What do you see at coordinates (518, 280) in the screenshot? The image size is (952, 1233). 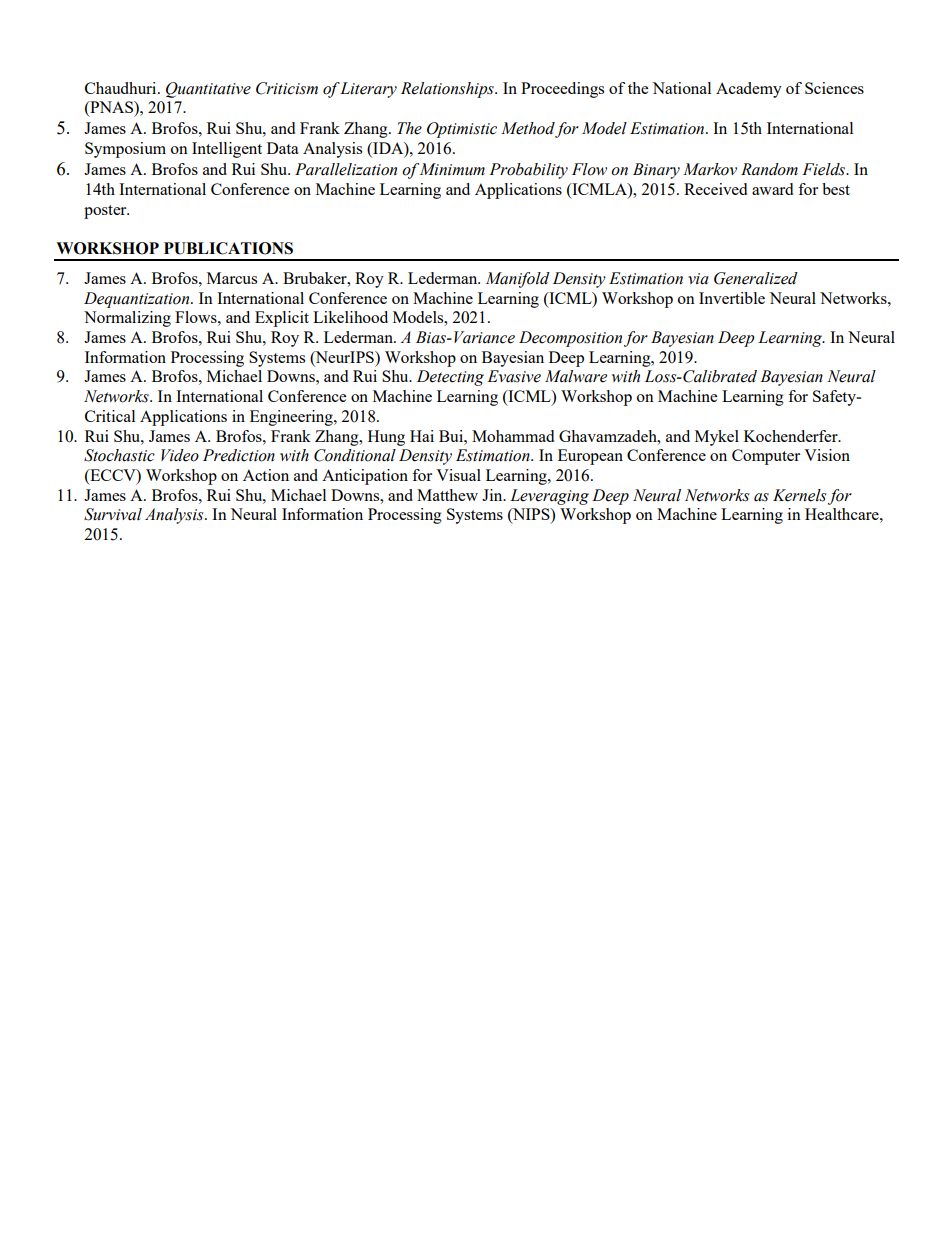 I see `Manifold` at bounding box center [518, 280].
